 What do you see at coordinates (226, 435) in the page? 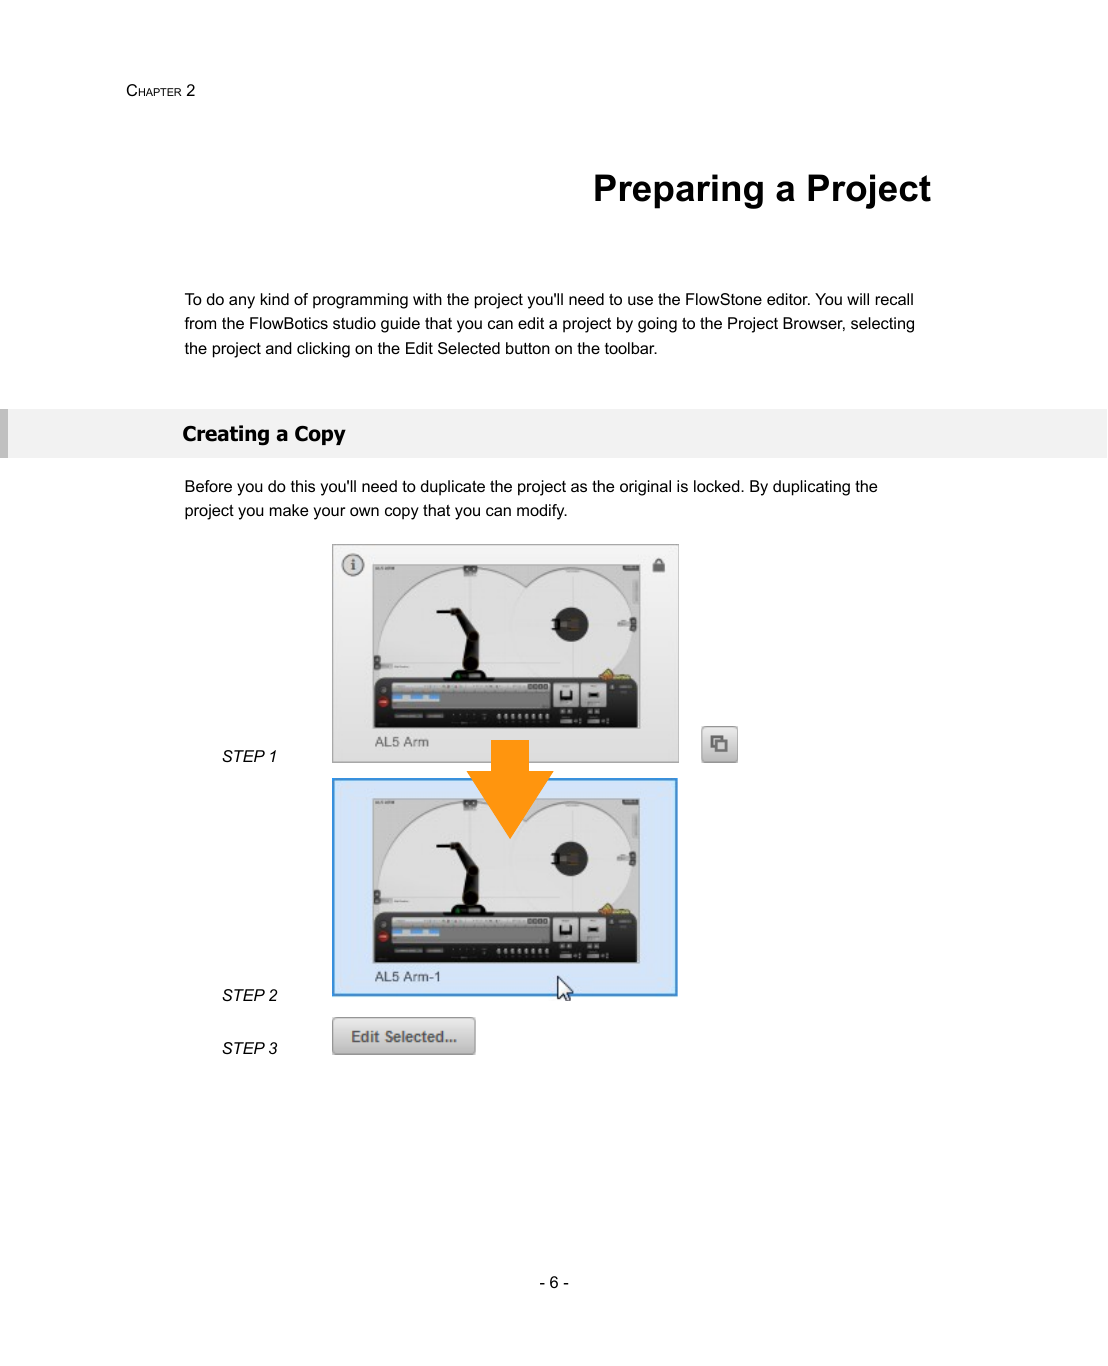
I see `Creating` at bounding box center [226, 435].
